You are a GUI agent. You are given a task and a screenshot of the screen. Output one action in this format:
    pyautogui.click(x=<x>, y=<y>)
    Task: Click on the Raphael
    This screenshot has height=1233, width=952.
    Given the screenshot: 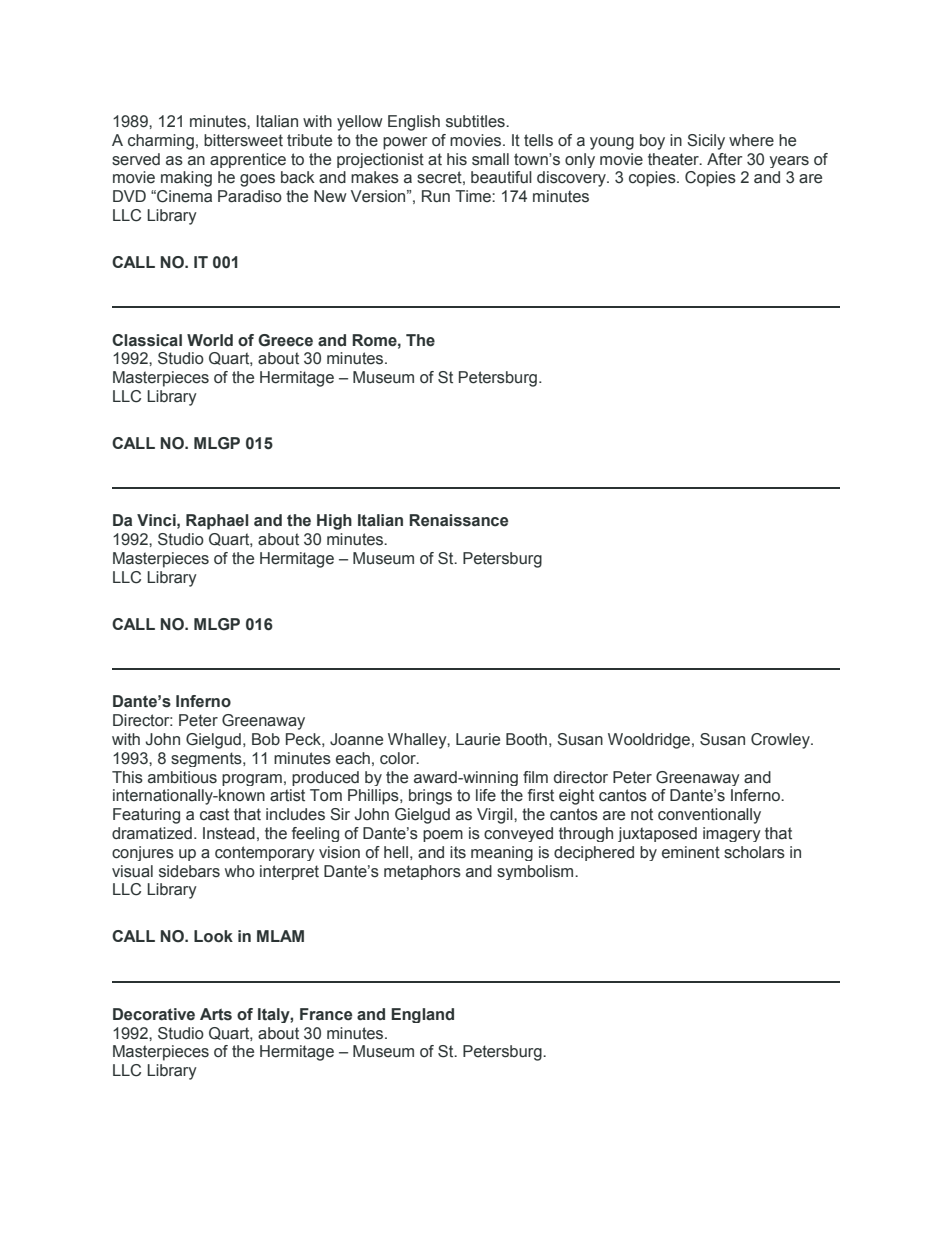 What is the action you would take?
    pyautogui.click(x=217, y=522)
